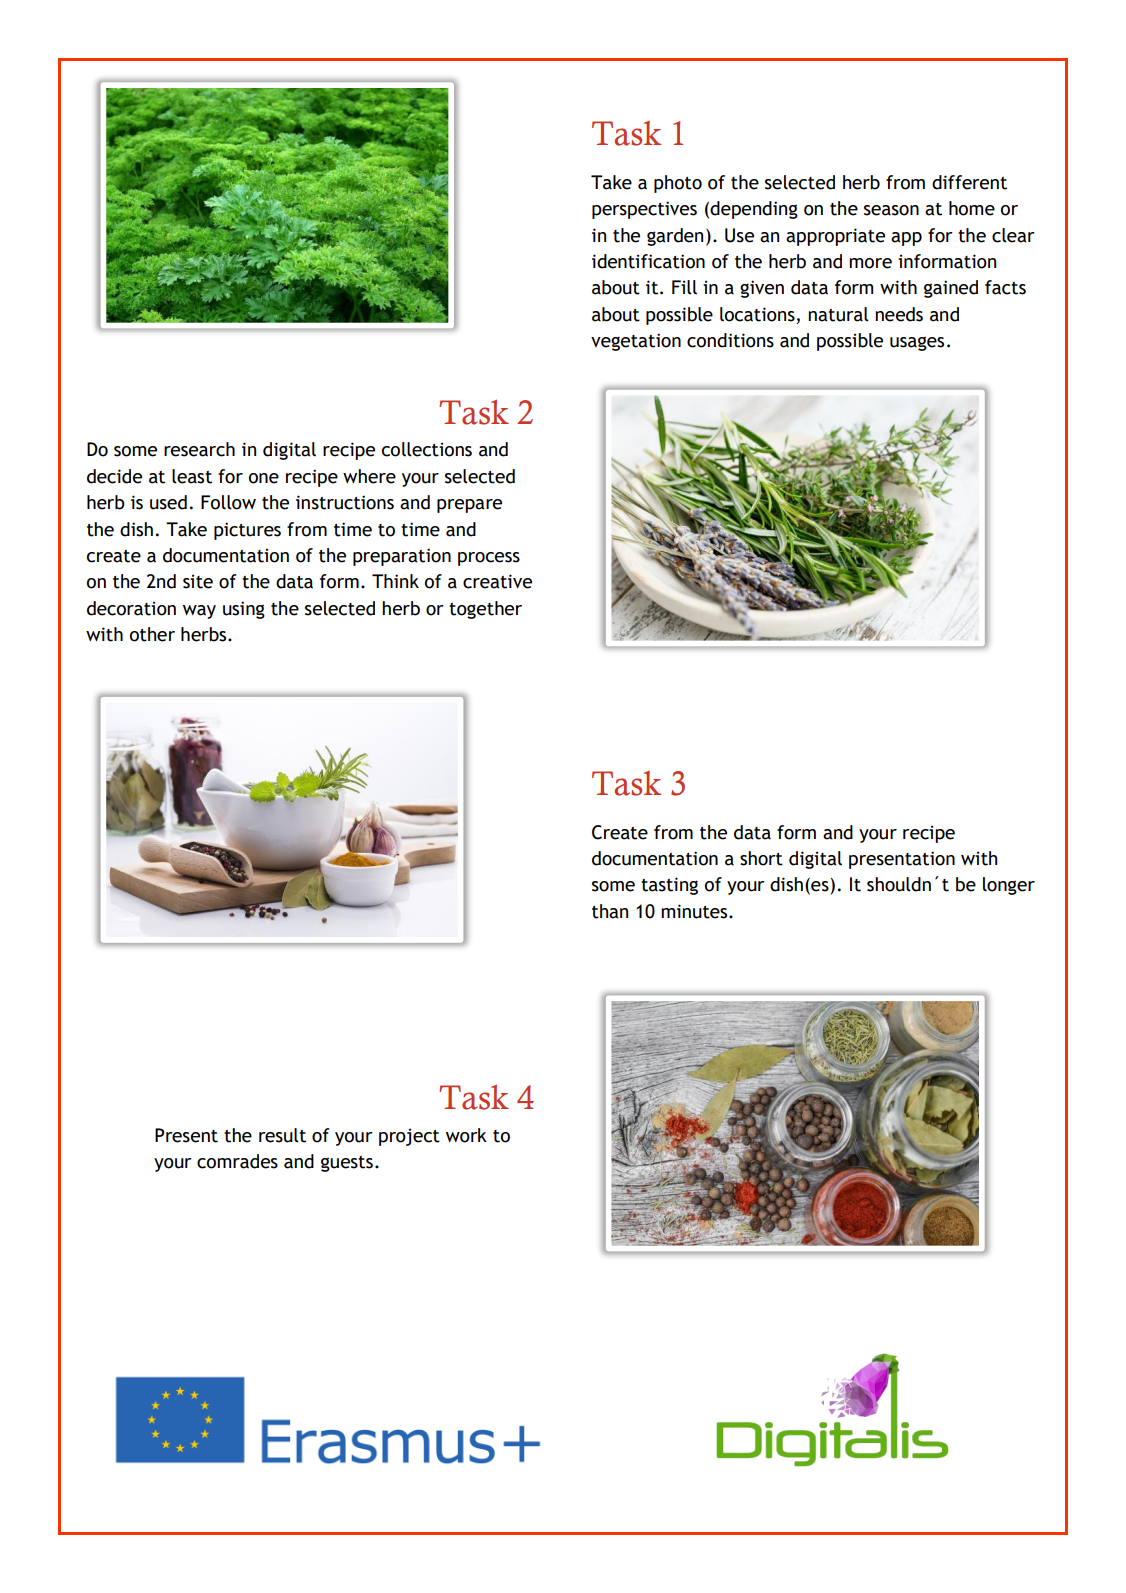 This document has height=1593, width=1126. Describe the element at coordinates (695, 911) in the document. I see `minutes` at that location.
